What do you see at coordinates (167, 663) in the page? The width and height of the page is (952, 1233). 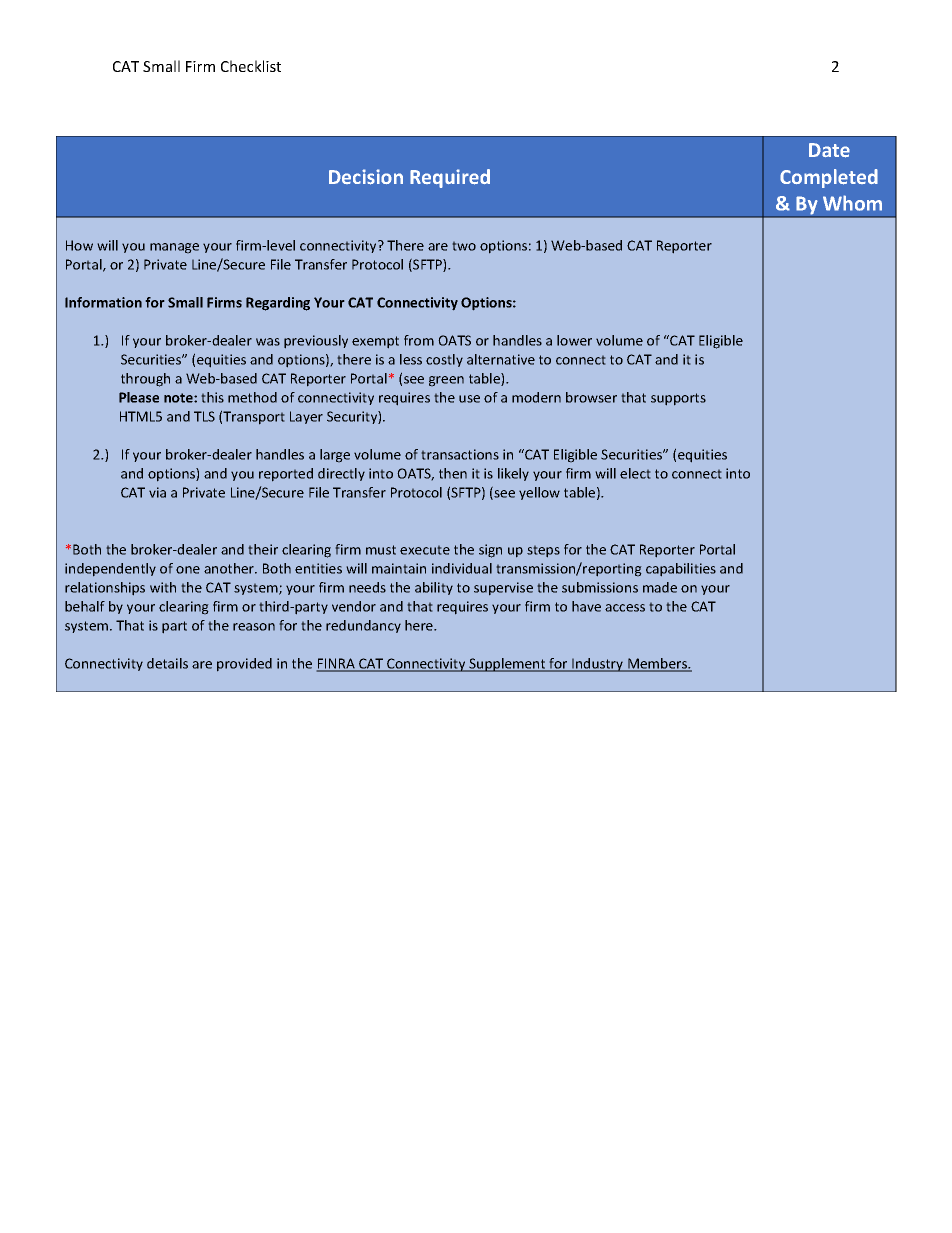 I see `details` at bounding box center [167, 663].
